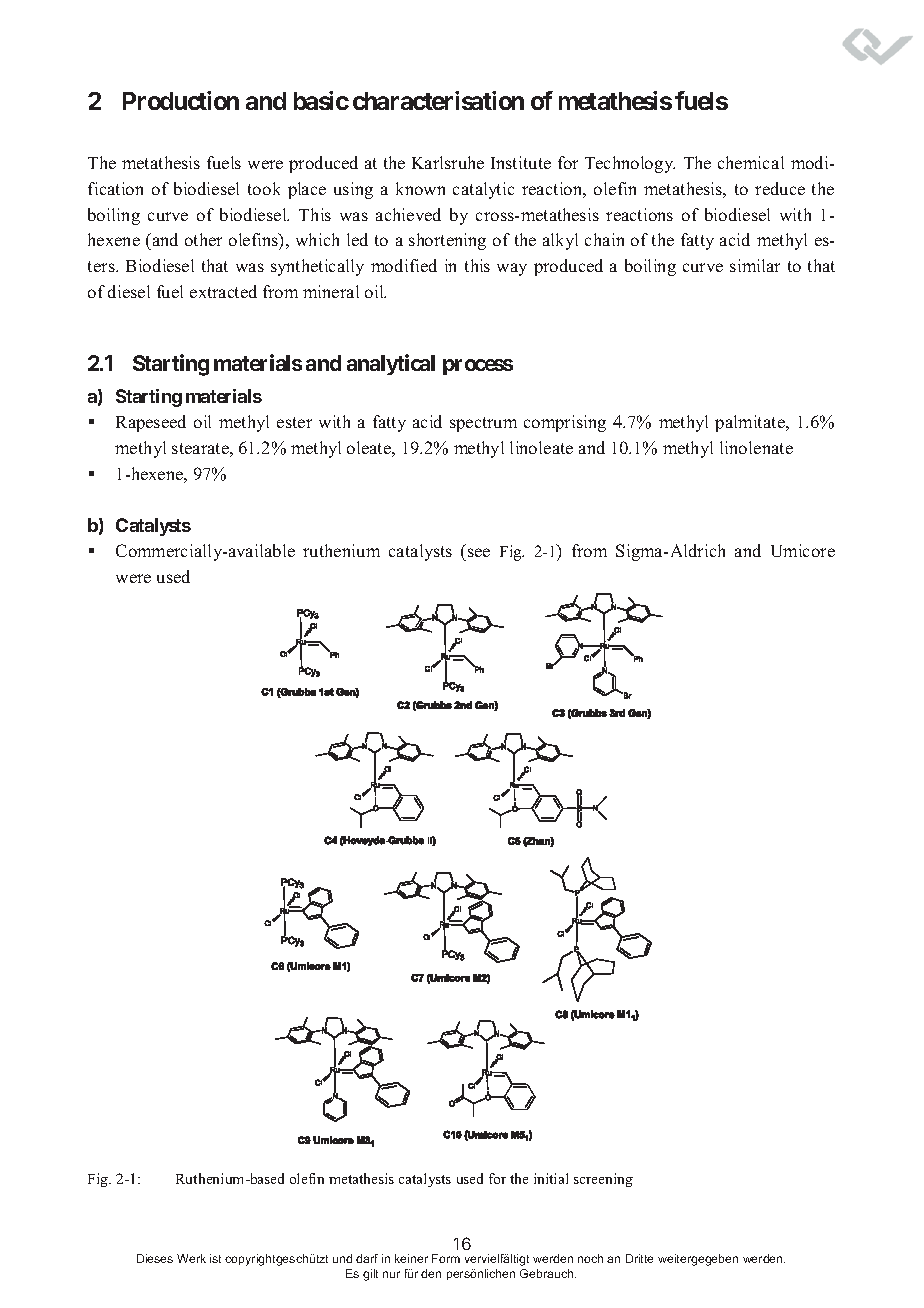 This page has height=1308, width=924. I want to click on Production, so click(181, 100).
